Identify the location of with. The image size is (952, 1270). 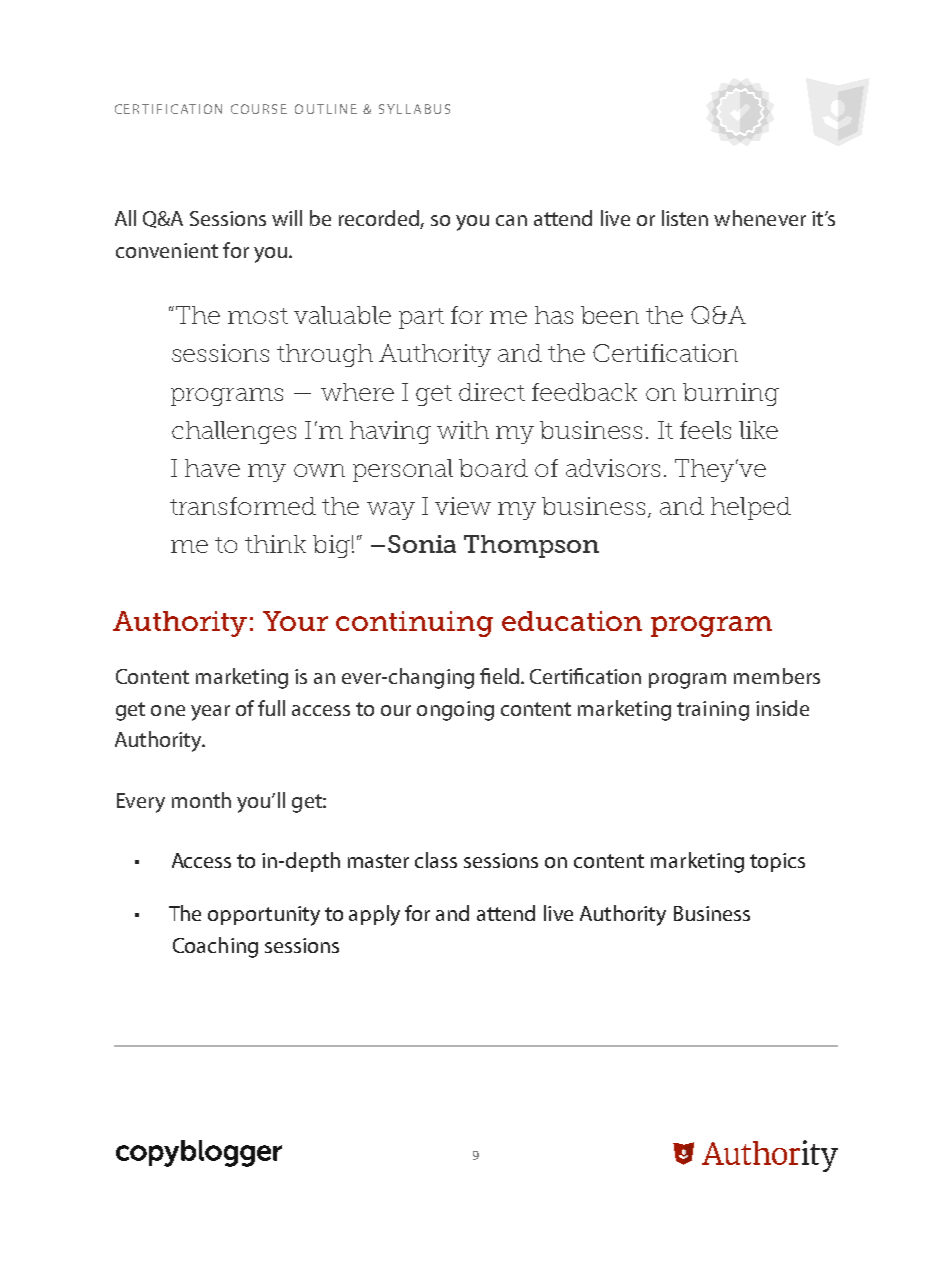
(463, 430).
